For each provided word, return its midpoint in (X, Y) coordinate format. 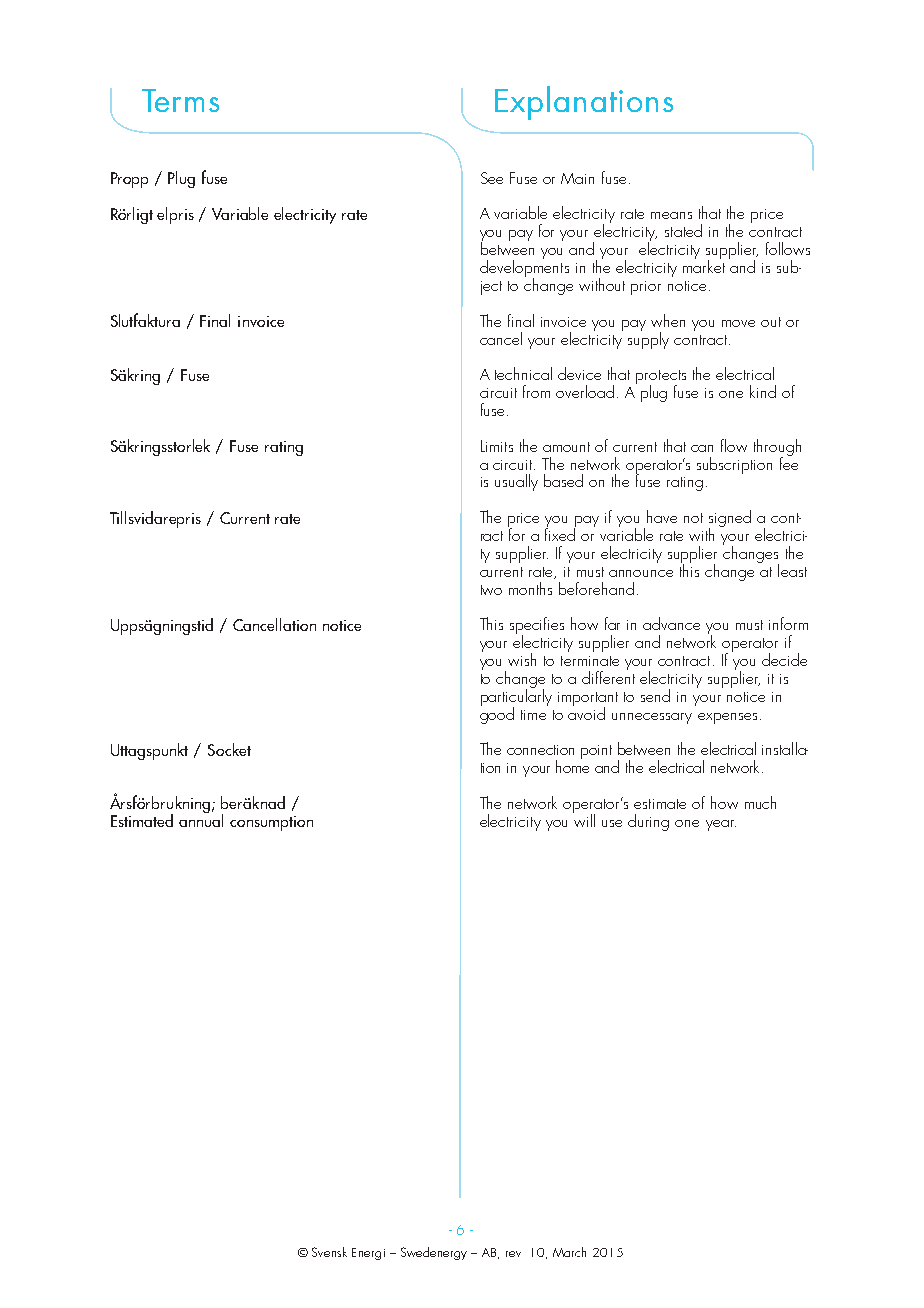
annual (201, 819)
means (671, 215)
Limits (497, 446)
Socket (229, 749)
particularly (516, 697)
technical (523, 373)
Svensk (329, 1252)
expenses (727, 718)
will (584, 819)
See (492, 178)
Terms (180, 100)
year (721, 825)
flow (734, 445)
